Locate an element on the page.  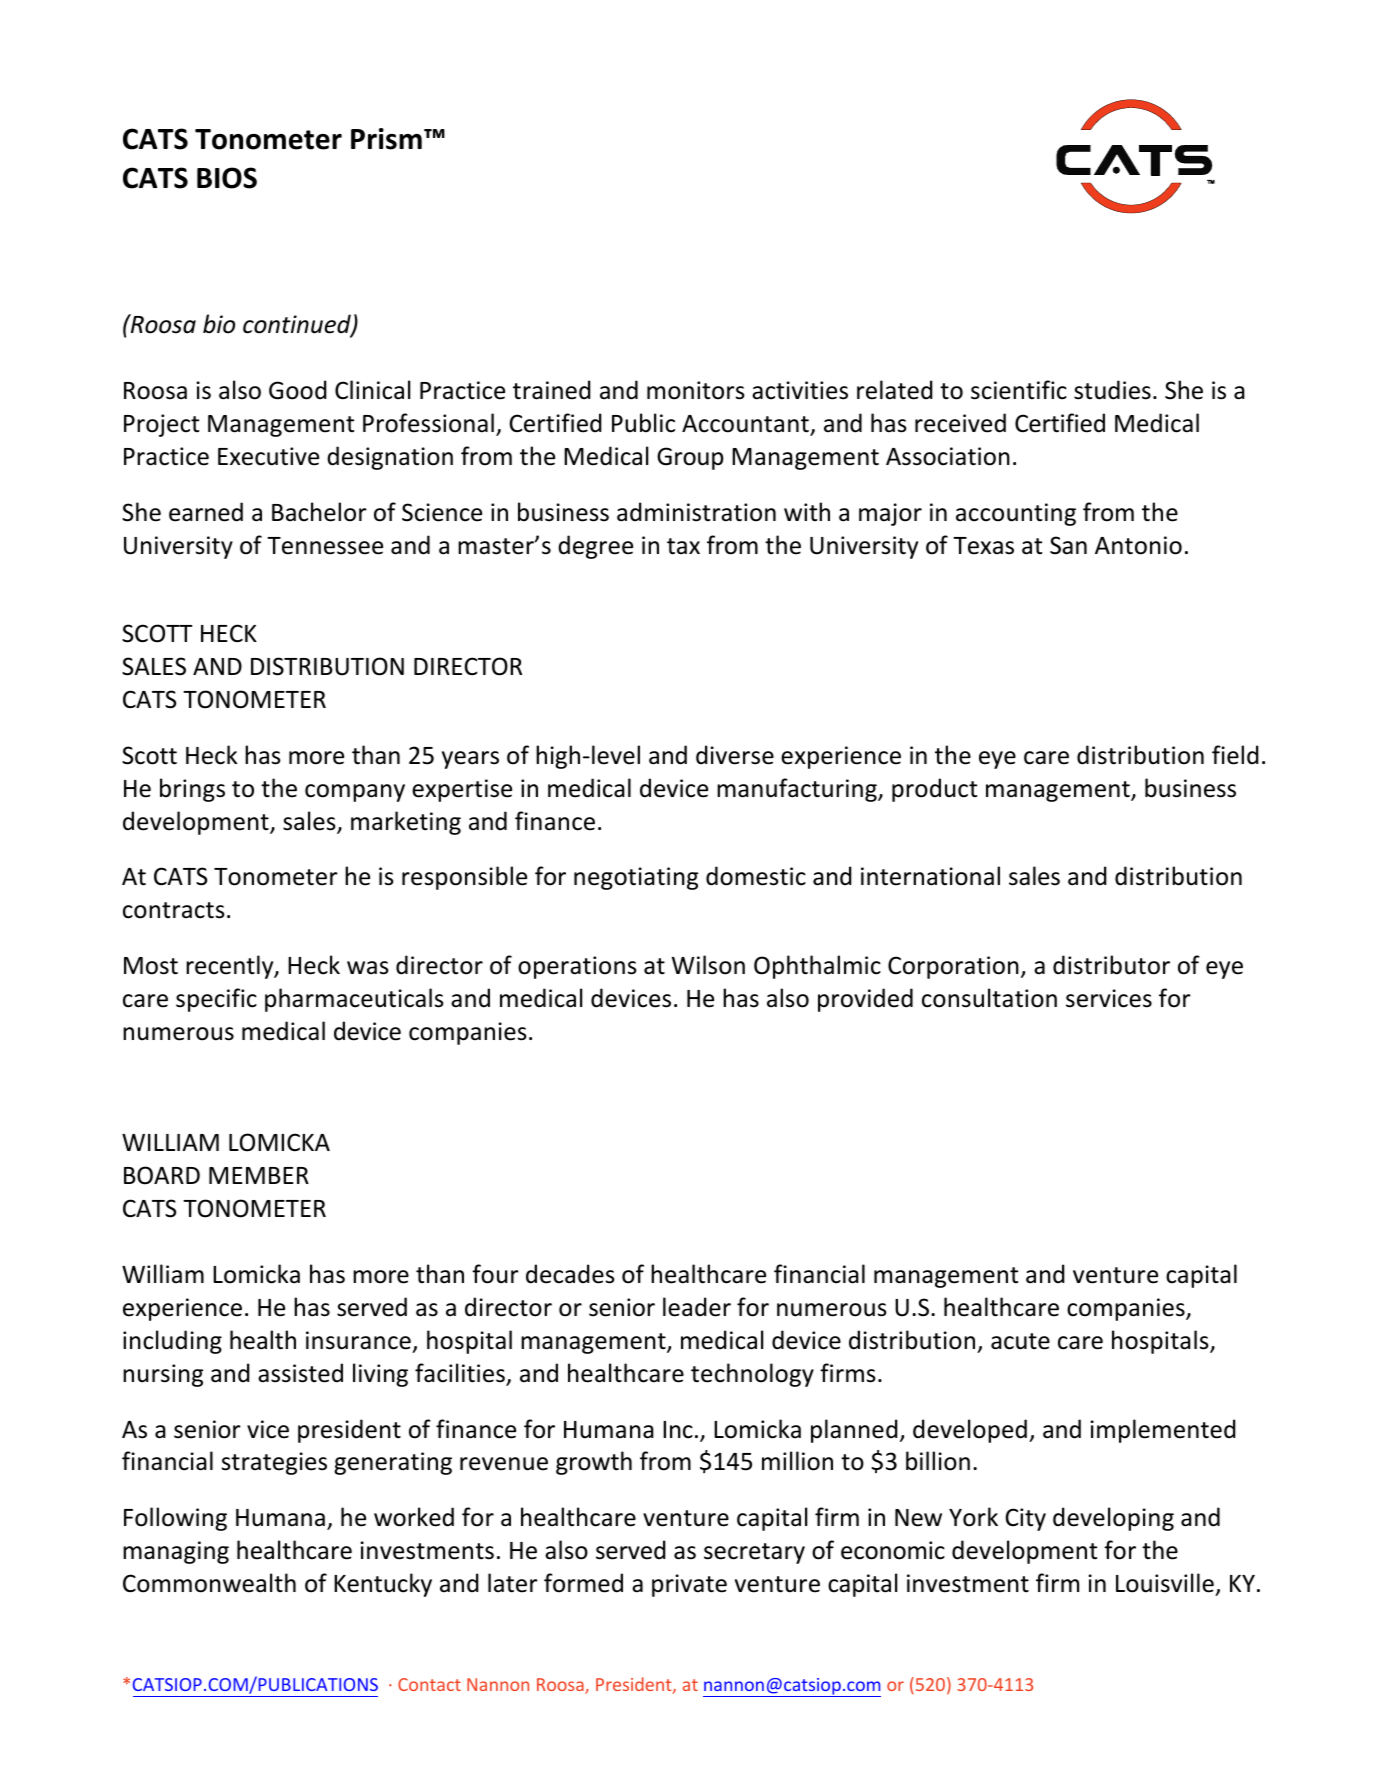
private is located at coordinates (689, 1585).
